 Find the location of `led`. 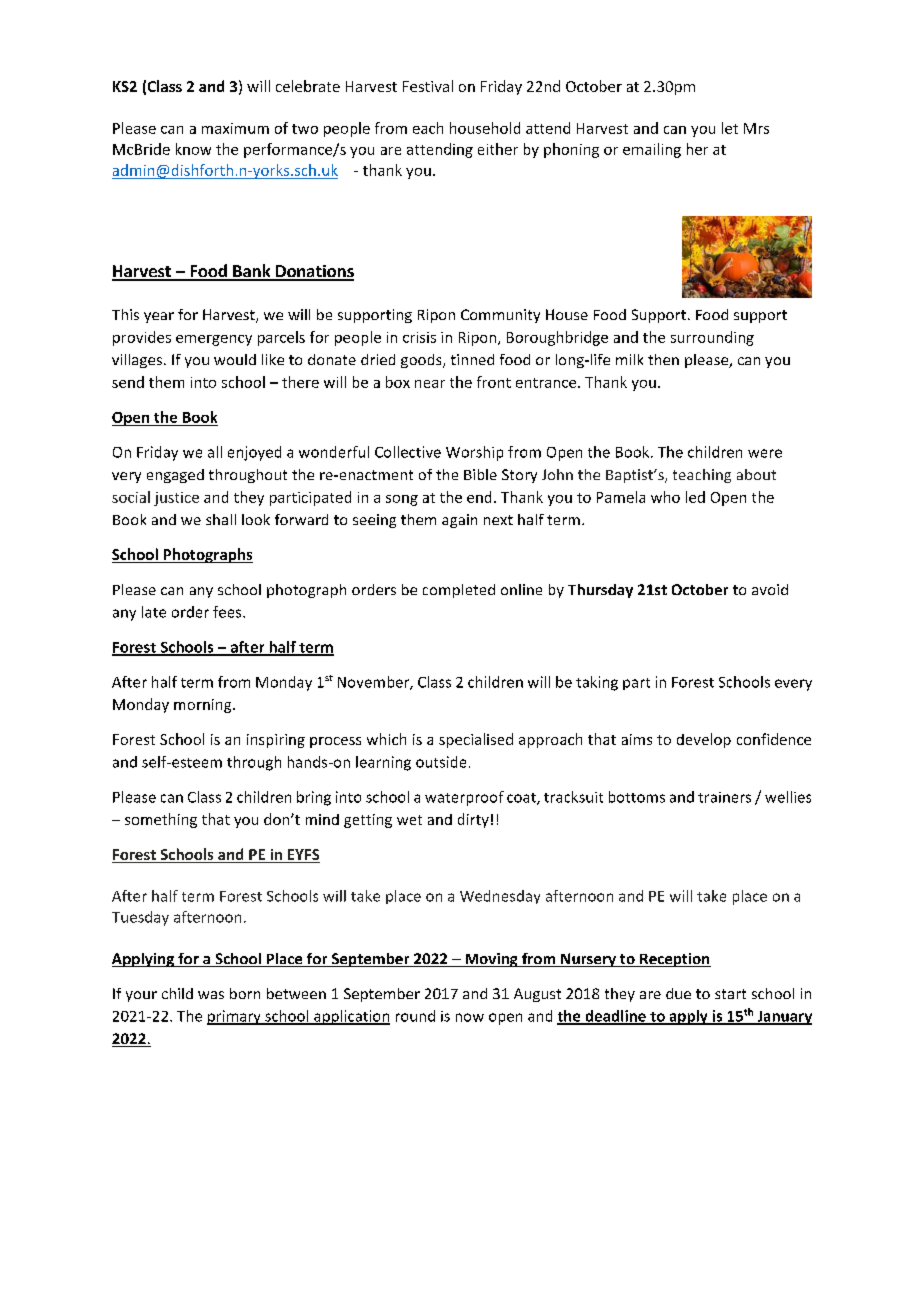

led is located at coordinates (695, 497).
